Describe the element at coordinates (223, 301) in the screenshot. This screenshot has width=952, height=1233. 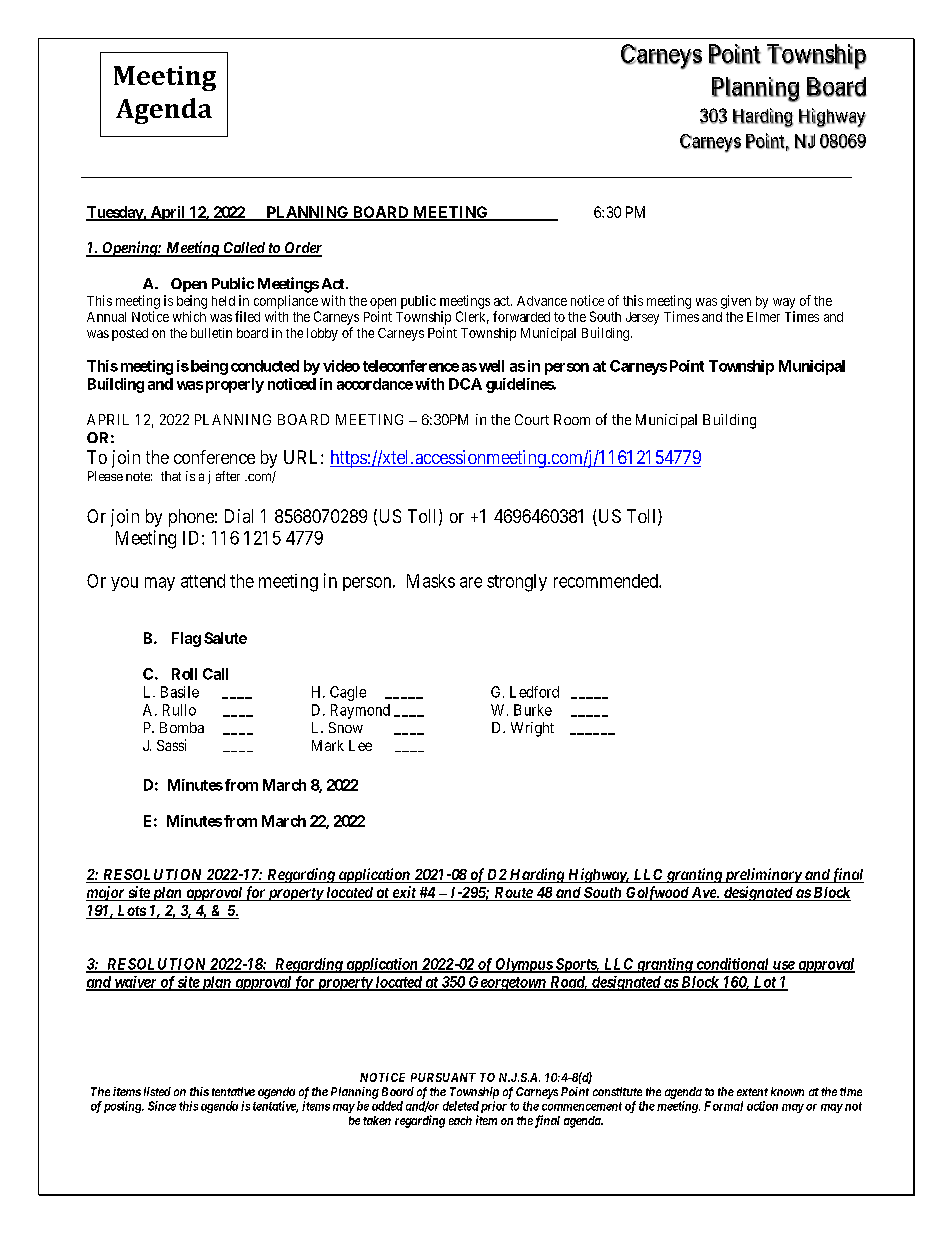
I see `held` at that location.
